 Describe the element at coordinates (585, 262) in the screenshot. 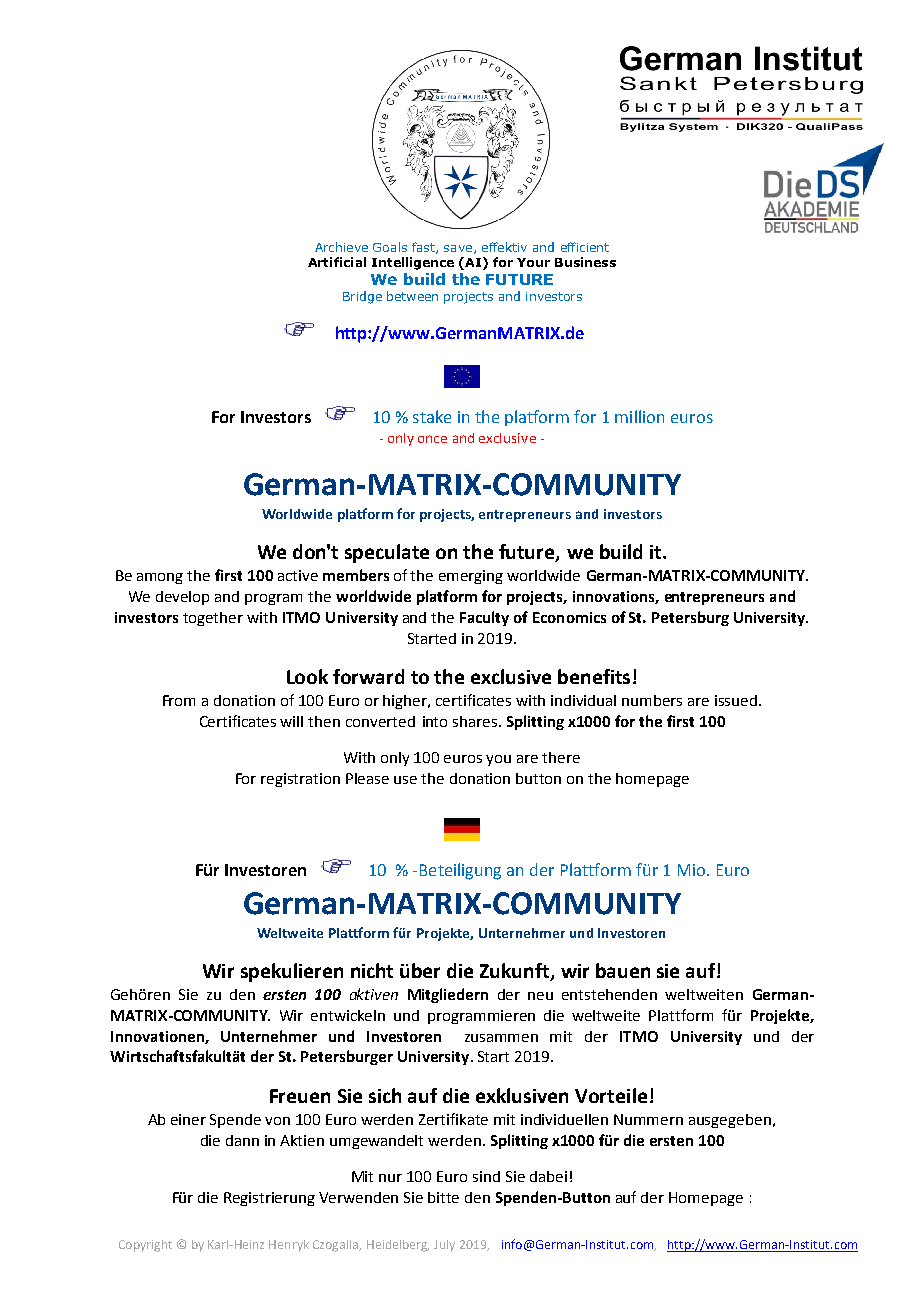

I see `Business` at that location.
